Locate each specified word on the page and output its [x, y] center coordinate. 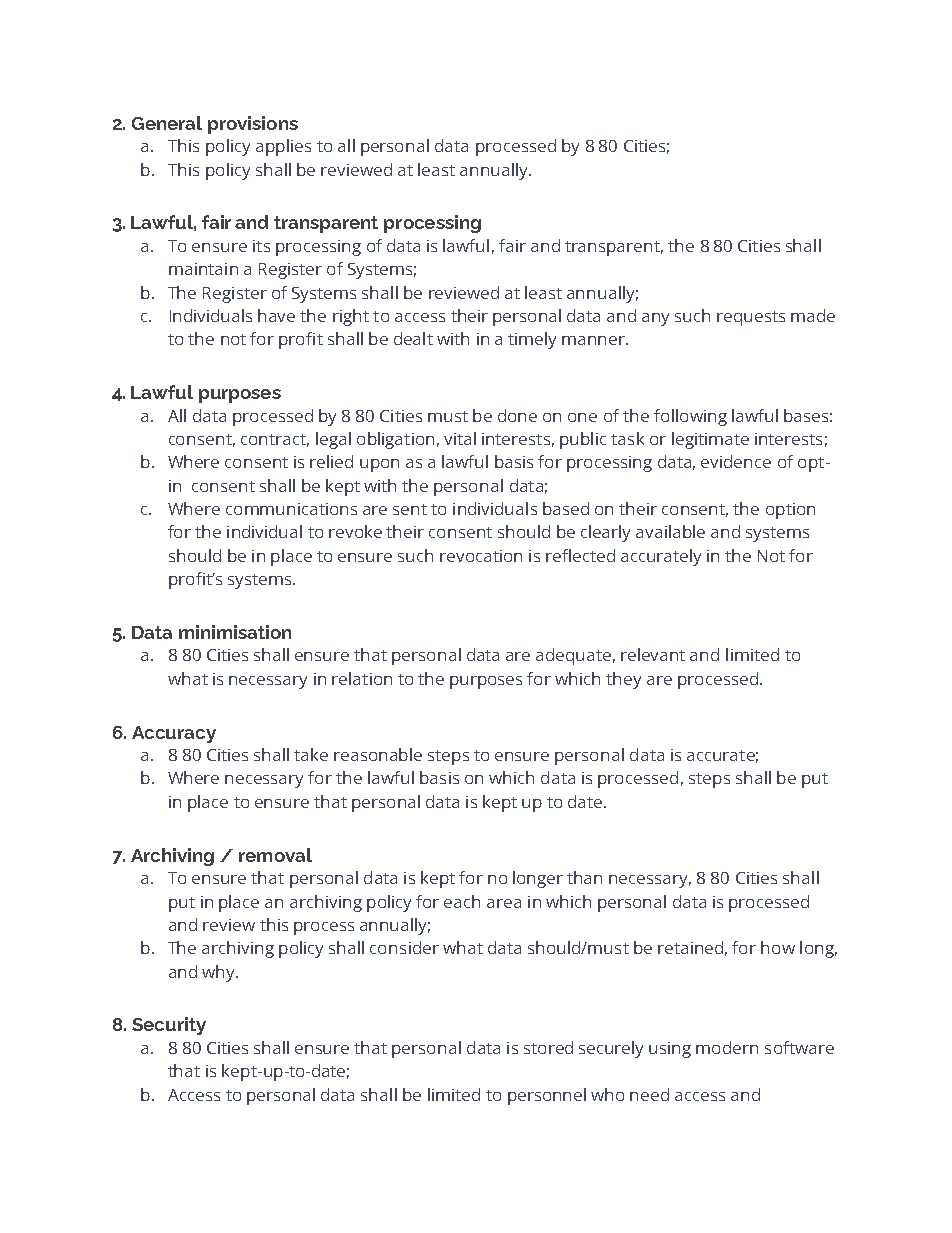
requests [751, 318]
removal [275, 855]
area [504, 903]
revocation [481, 556]
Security [169, 1026]
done [517, 415]
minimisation [235, 632]
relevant [653, 654]
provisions [253, 125]
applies [283, 147]
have [276, 315]
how [778, 947]
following [690, 417]
